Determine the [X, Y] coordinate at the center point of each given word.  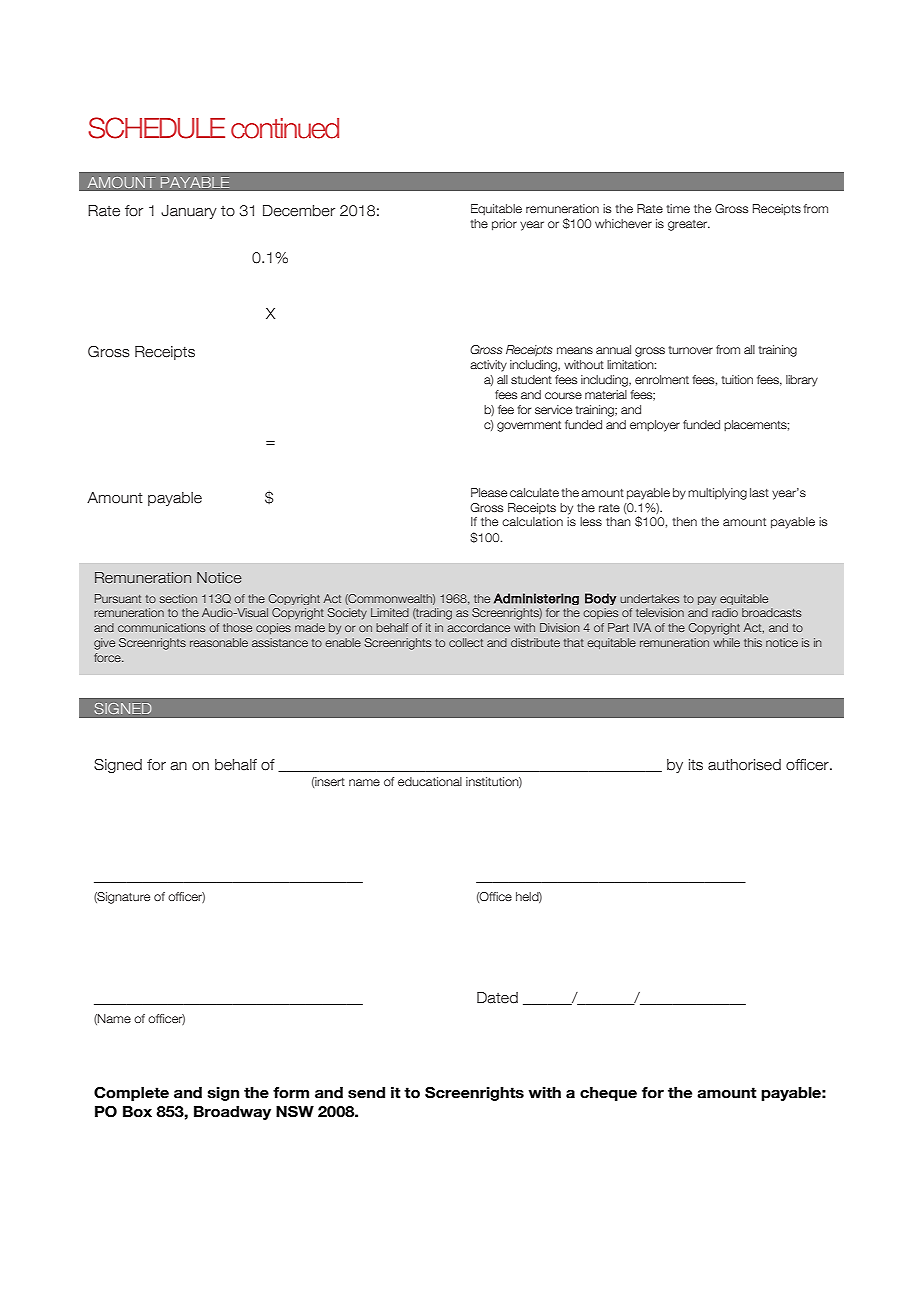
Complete [131, 1093]
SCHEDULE [156, 128]
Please [489, 492]
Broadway [232, 1113]
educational [430, 781]
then [684, 521]
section [178, 598]
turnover [690, 350]
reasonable [219, 642]
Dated [497, 998]
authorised [744, 765]
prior [504, 225]
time [678, 208]
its [696, 765]
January [189, 212]
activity [488, 366]
